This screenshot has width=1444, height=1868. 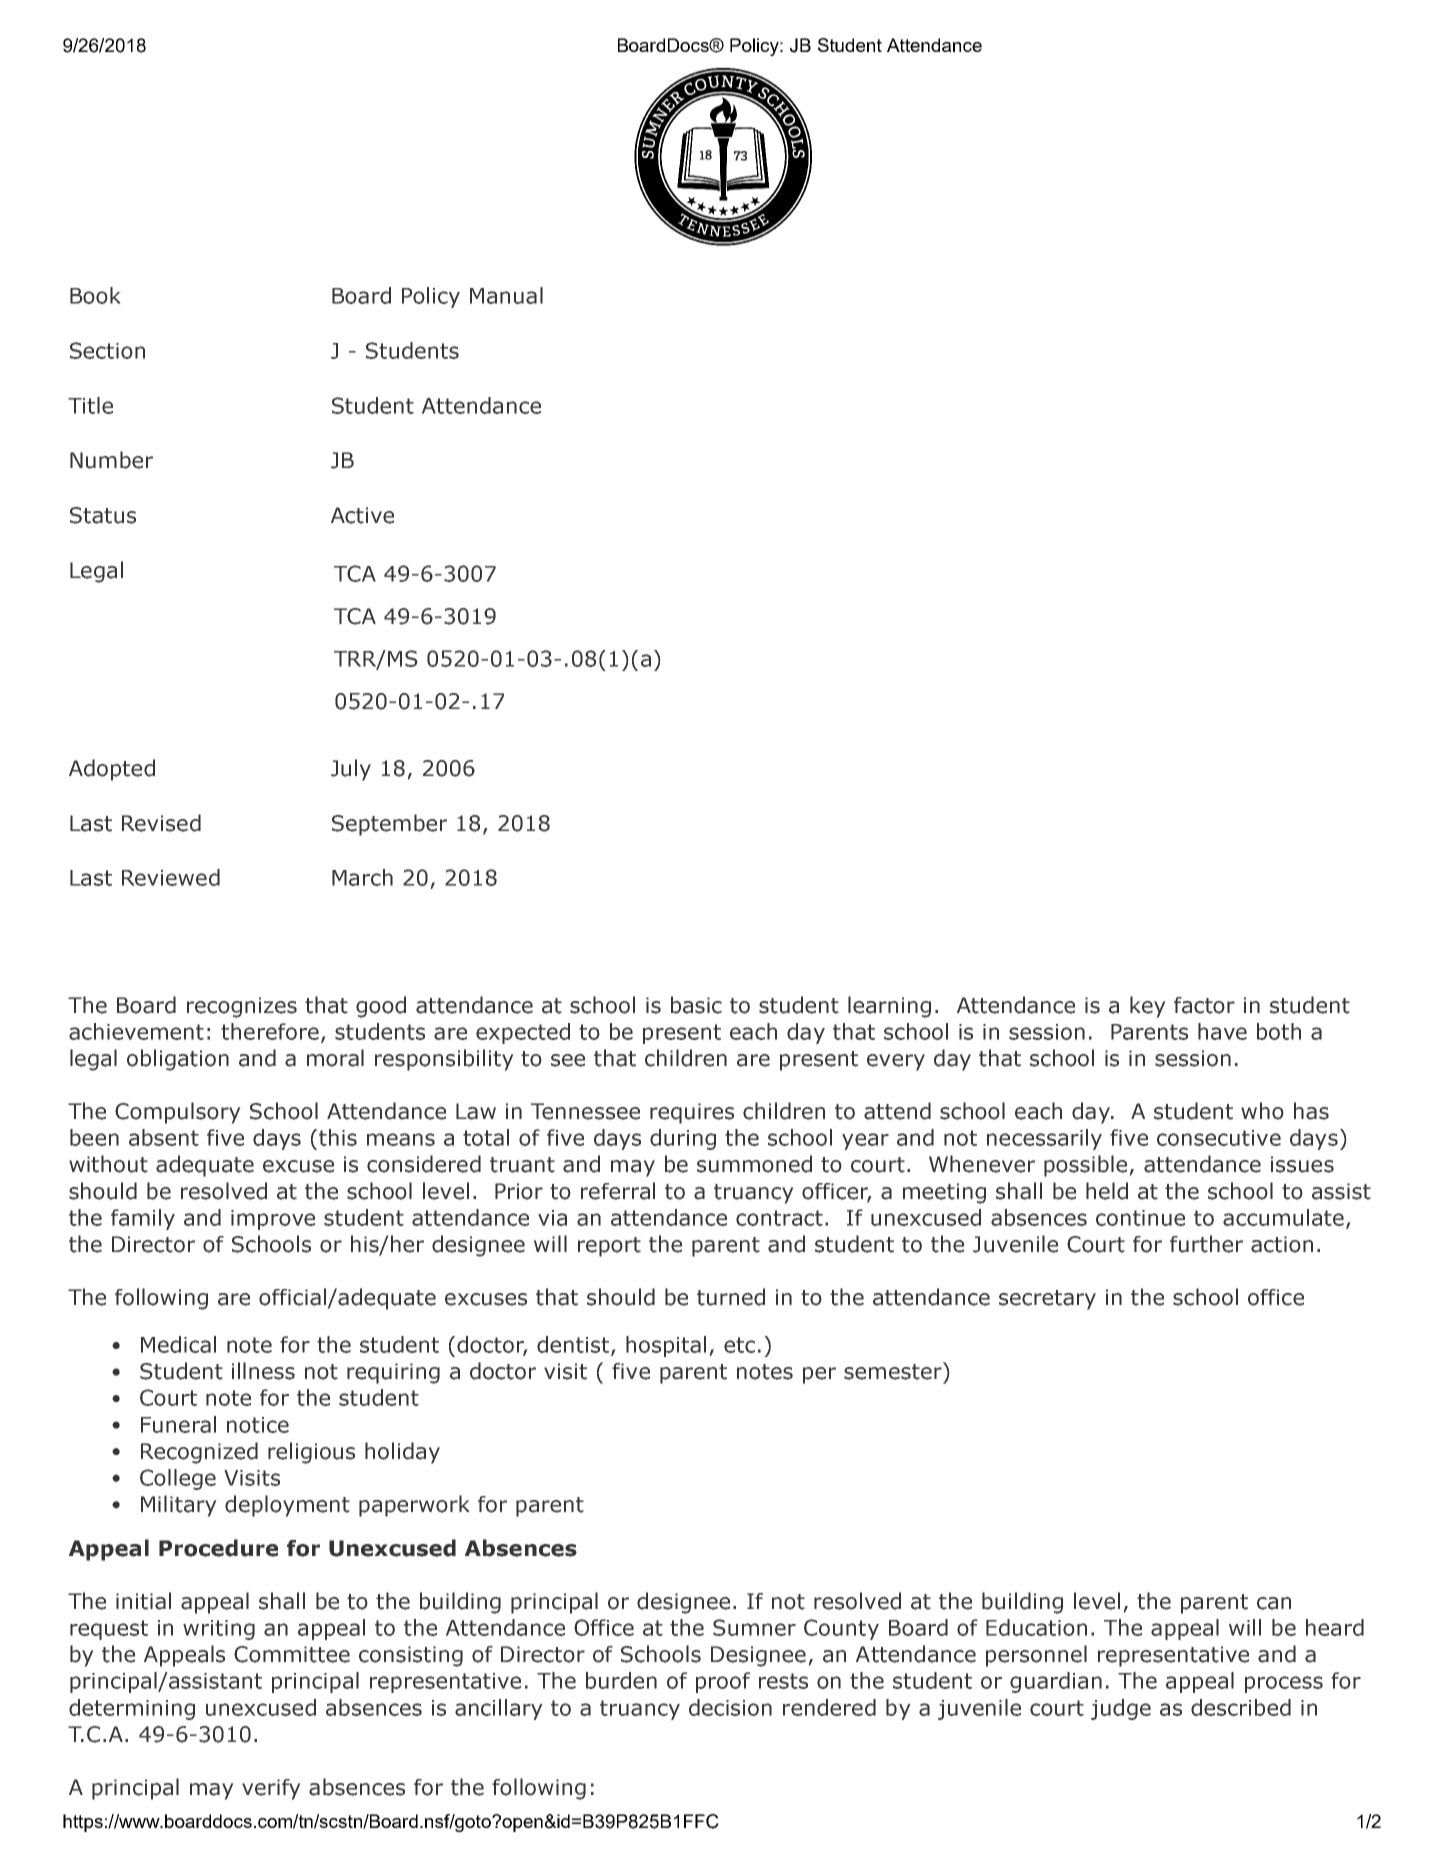 What do you see at coordinates (107, 350) in the screenshot?
I see `Section` at bounding box center [107, 350].
